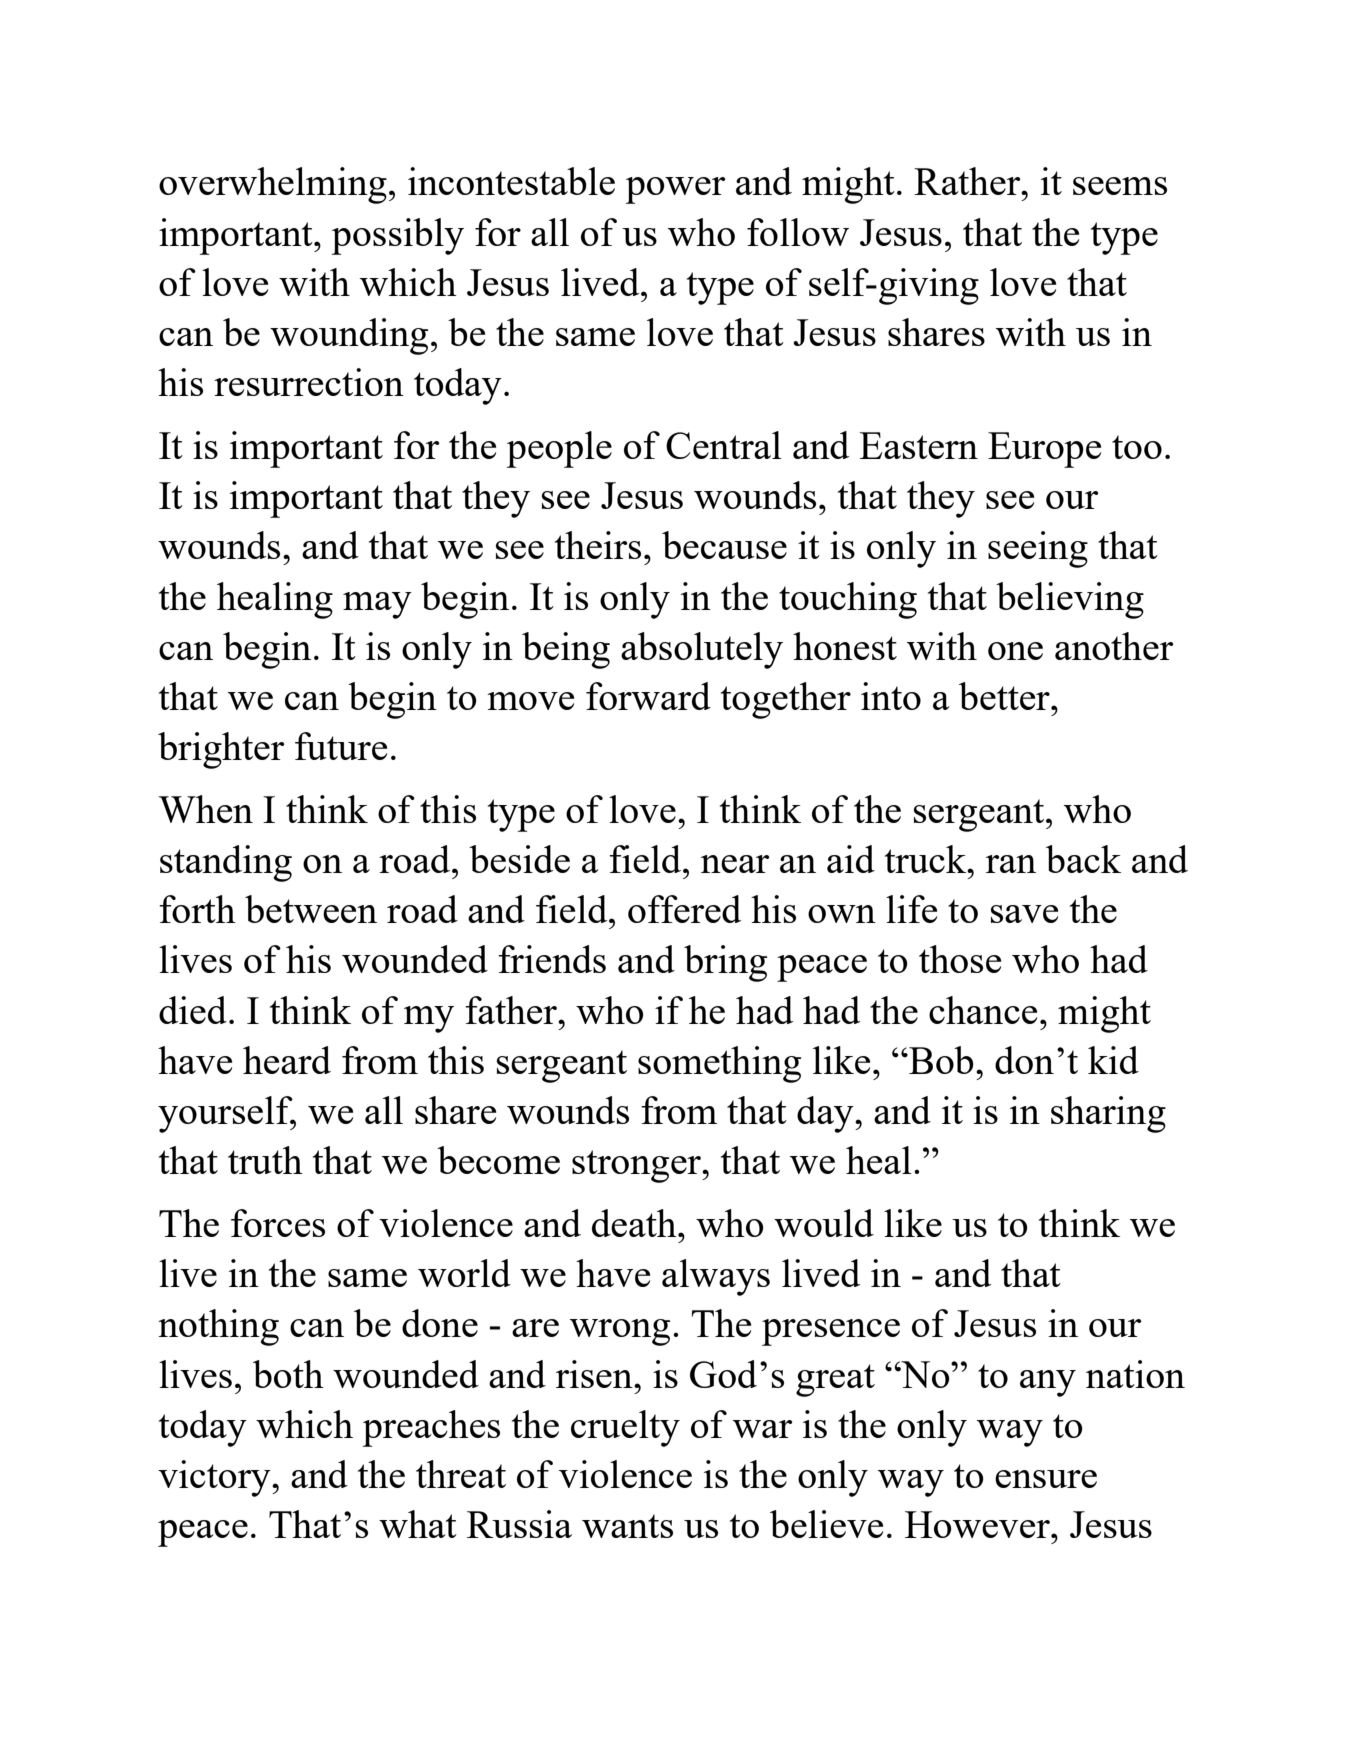 The width and height of the screenshot is (1347, 1743). I want to click on power, so click(675, 190).
